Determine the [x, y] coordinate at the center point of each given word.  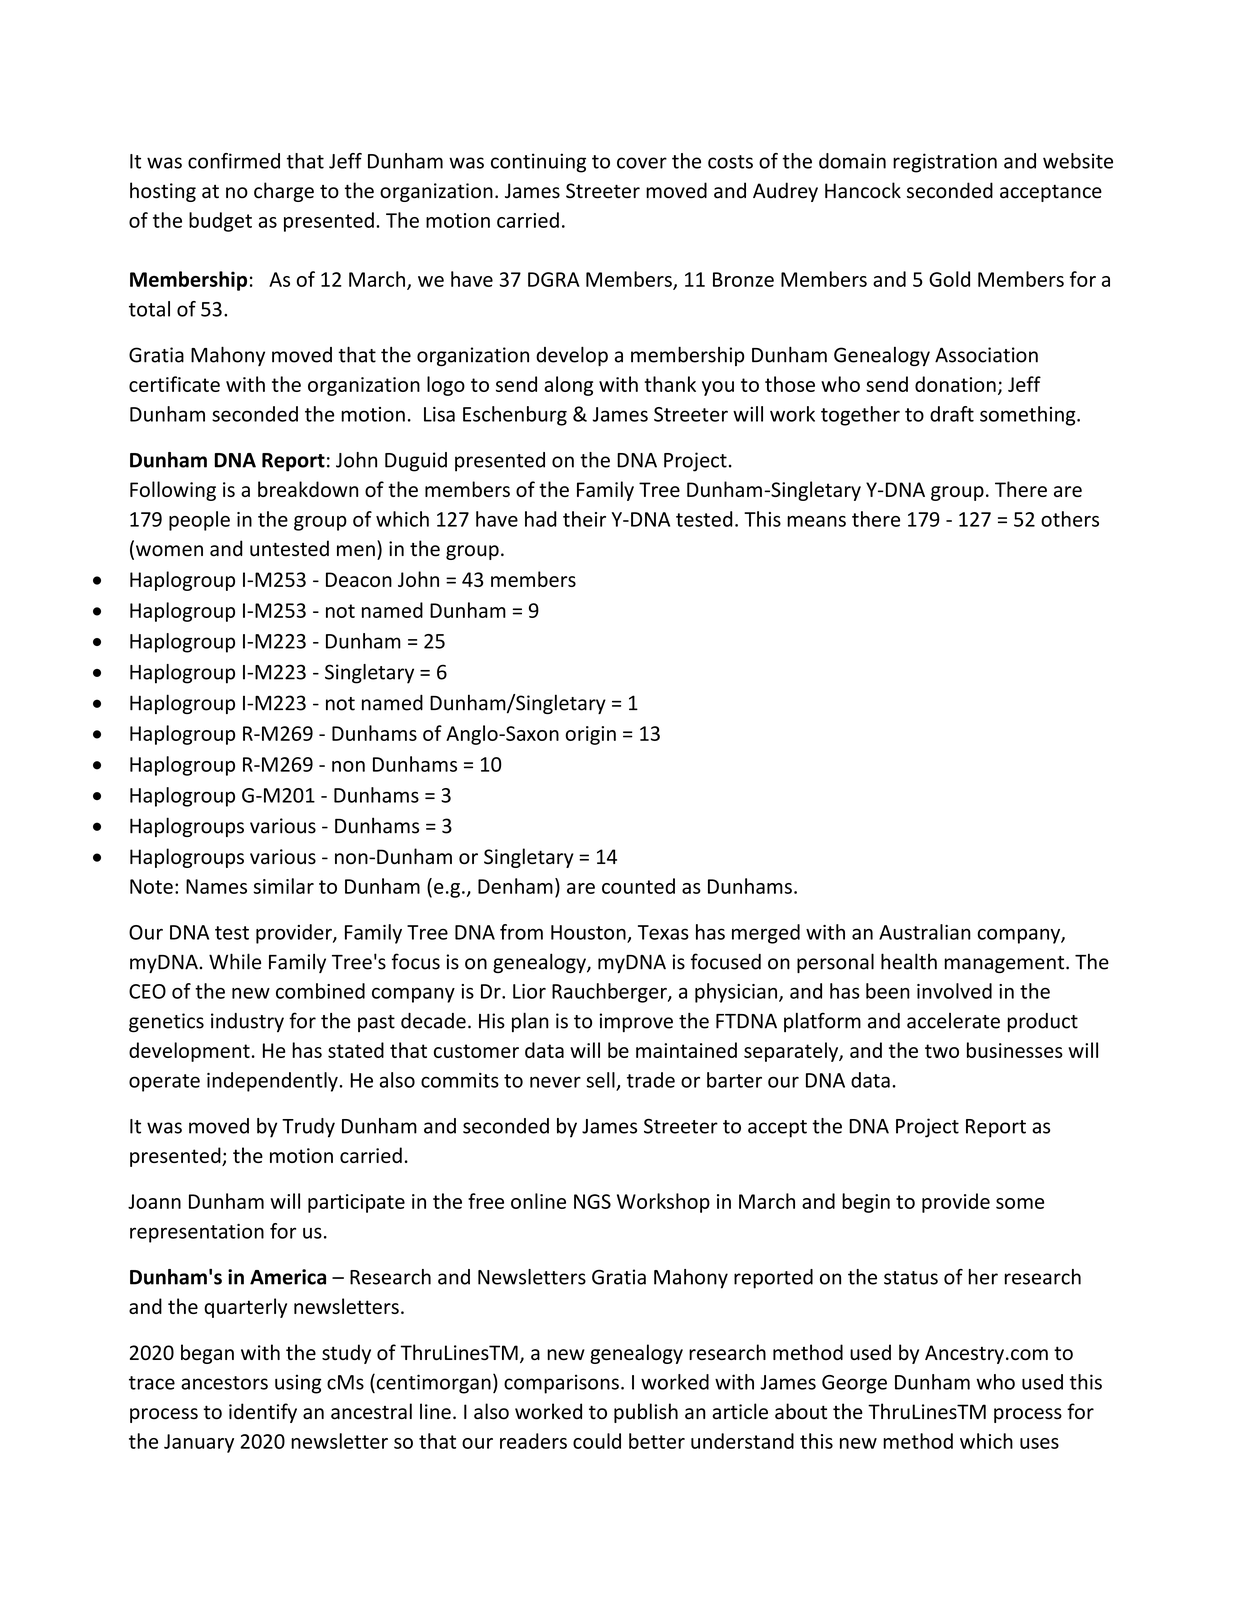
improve [636, 1022]
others [1070, 519]
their [584, 519]
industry [247, 1022]
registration [945, 163]
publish [646, 1413]
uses [1039, 1443]
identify [263, 1413]
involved [954, 991]
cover [642, 163]
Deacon [359, 579]
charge [284, 192]
